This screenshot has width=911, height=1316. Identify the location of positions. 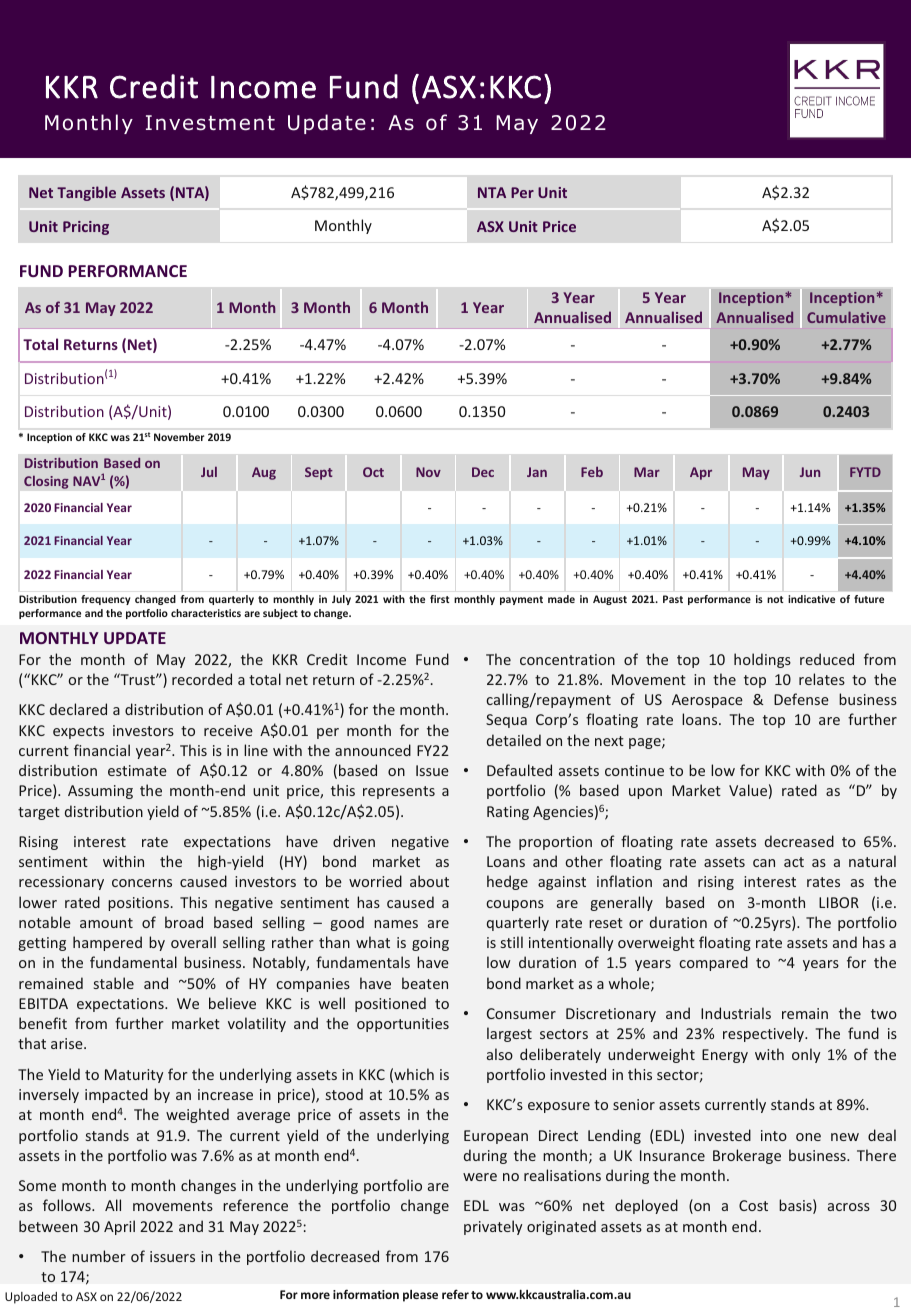
(138, 904).
